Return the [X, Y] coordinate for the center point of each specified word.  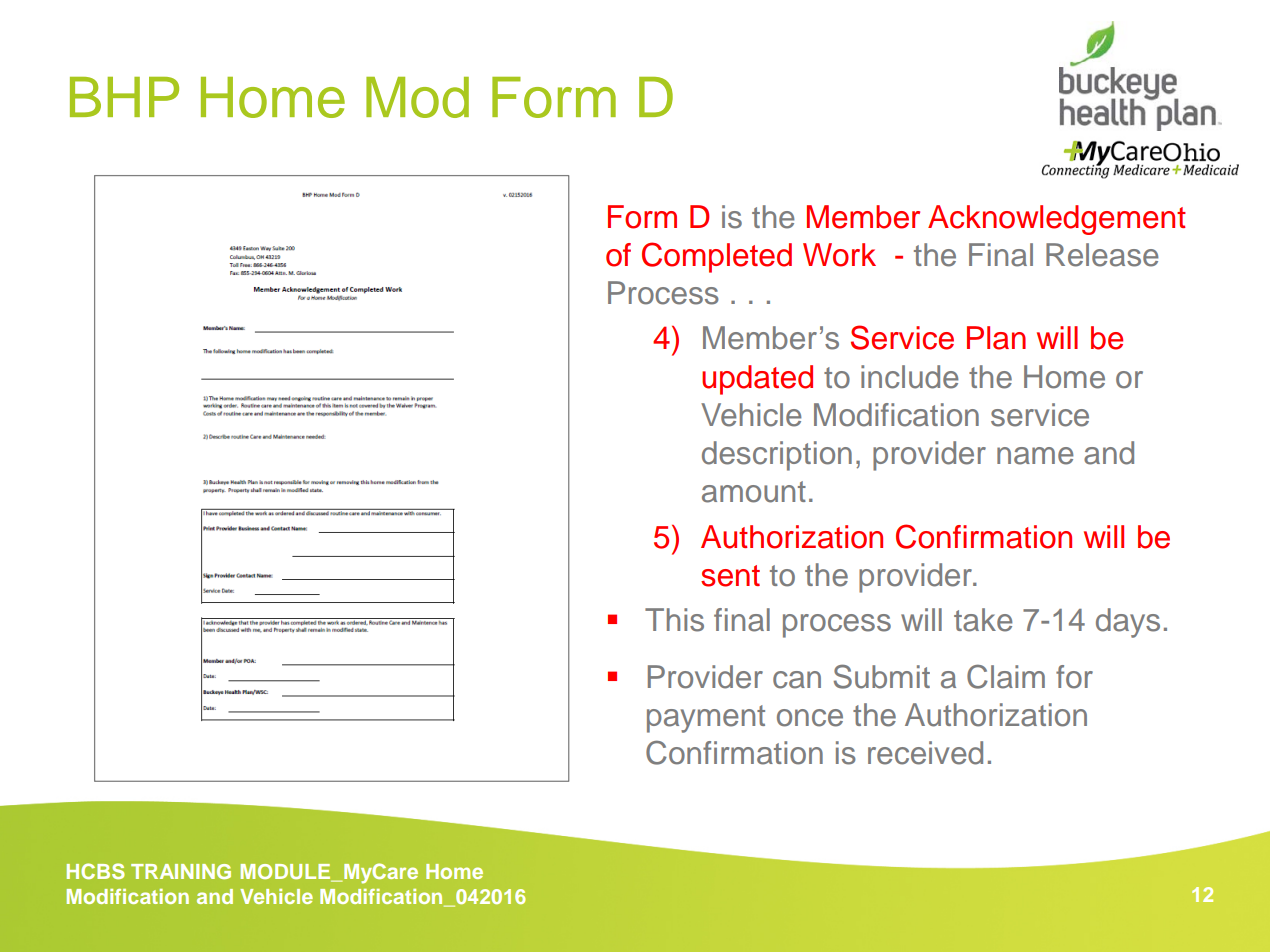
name [1035, 456]
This [674, 620]
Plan [996, 338]
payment [706, 719]
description [777, 456]
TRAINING [181, 871]
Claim [1006, 676]
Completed [717, 257]
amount [754, 492]
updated [757, 380]
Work [839, 255]
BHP [124, 97]
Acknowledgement [1057, 220]
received [925, 753]
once [810, 718]
